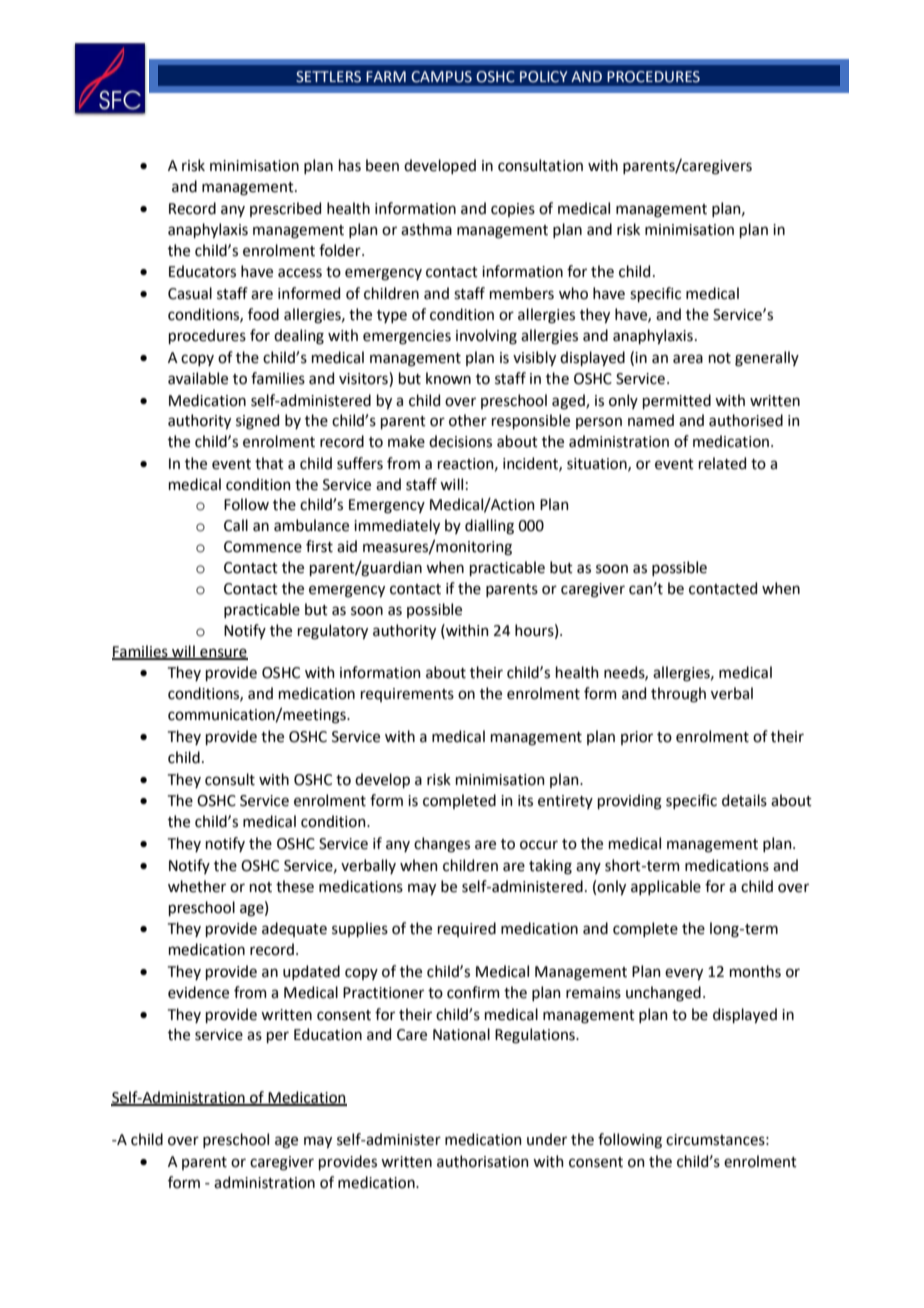 The width and height of the screenshot is (924, 1308). Describe the element at coordinates (223, 653) in the screenshot. I see `ensure` at that location.
